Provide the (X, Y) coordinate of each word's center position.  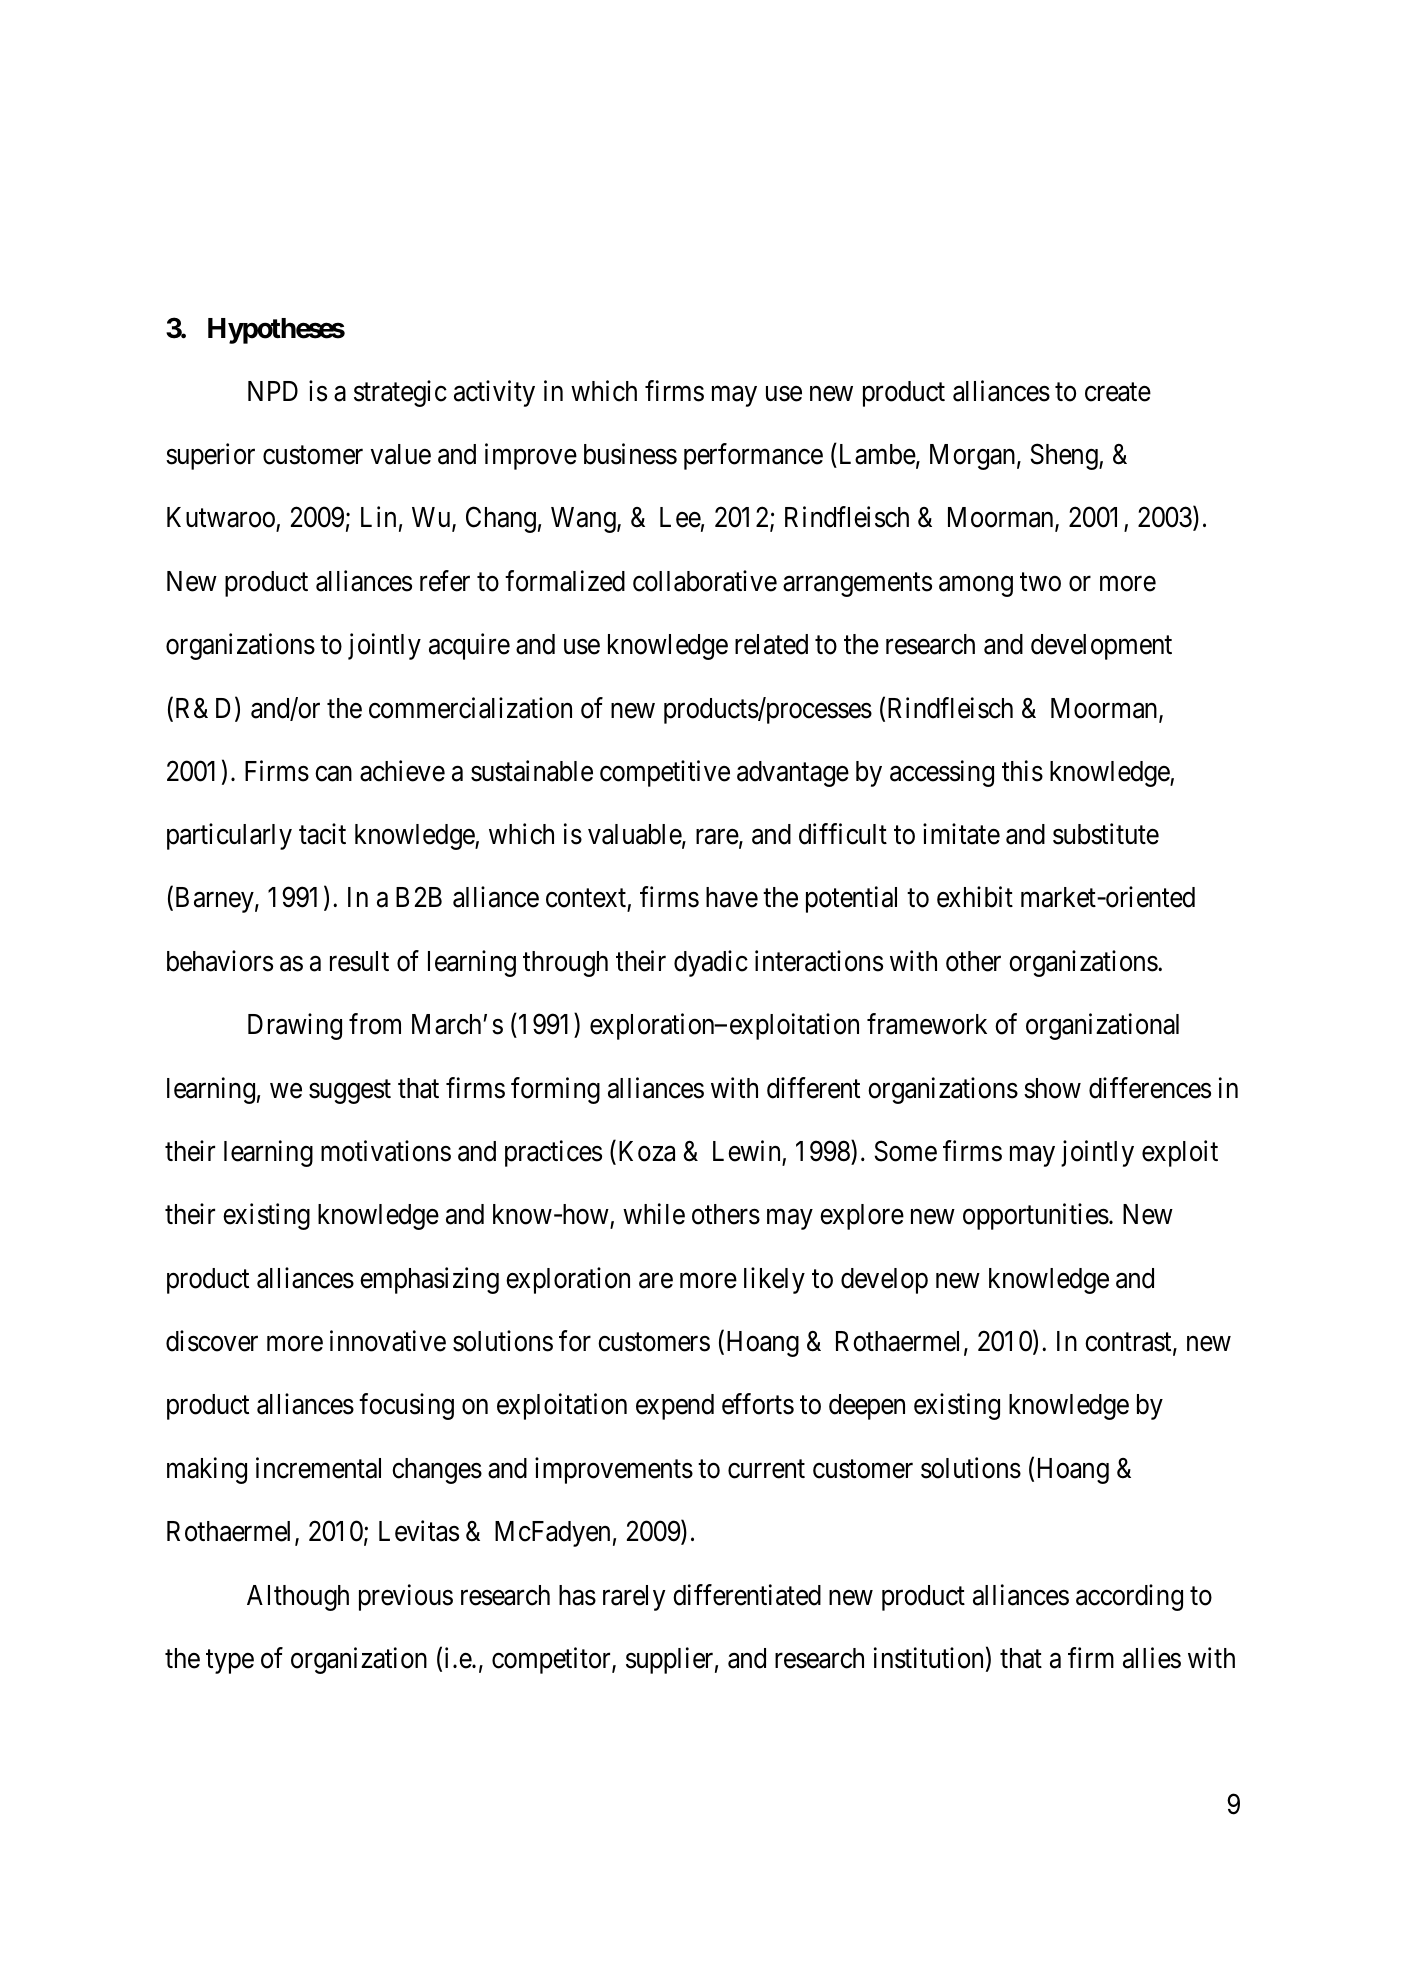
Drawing (295, 1027)
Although (298, 1598)
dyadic (711, 963)
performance (753, 456)
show (1052, 1088)
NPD (273, 391)
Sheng (1065, 456)
